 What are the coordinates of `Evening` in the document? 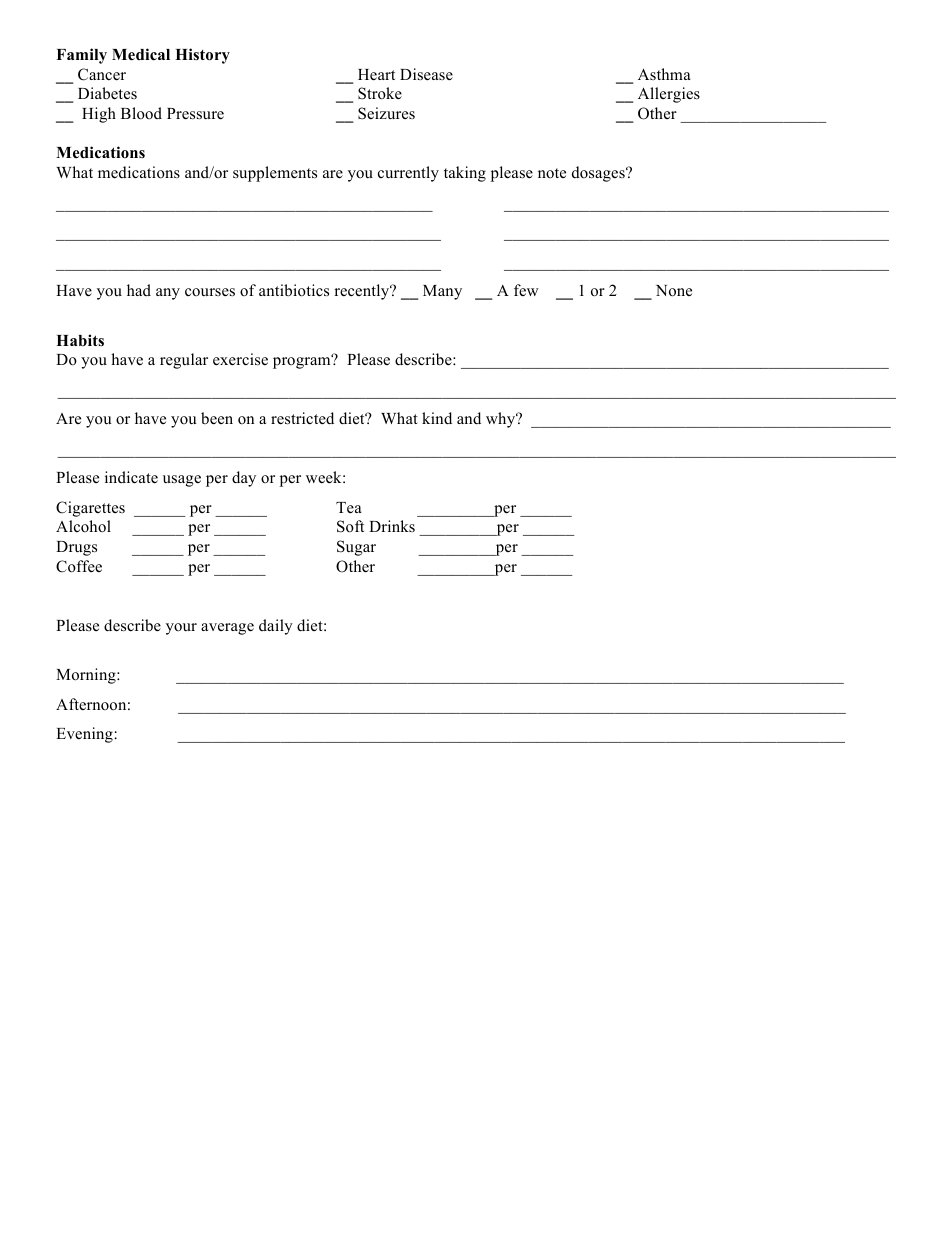 It's located at (84, 735).
